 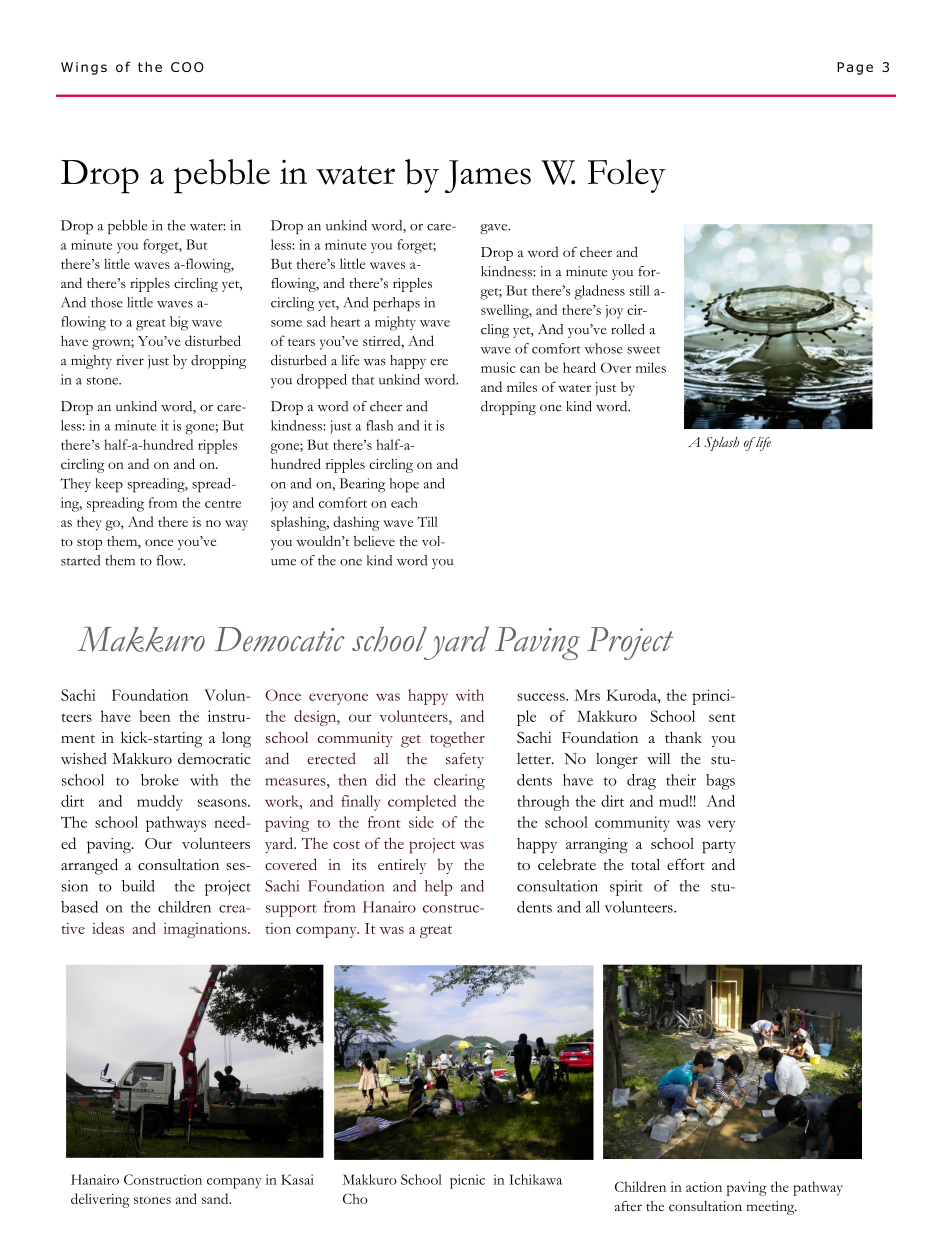 I want to click on Foley, so click(x=627, y=176).
